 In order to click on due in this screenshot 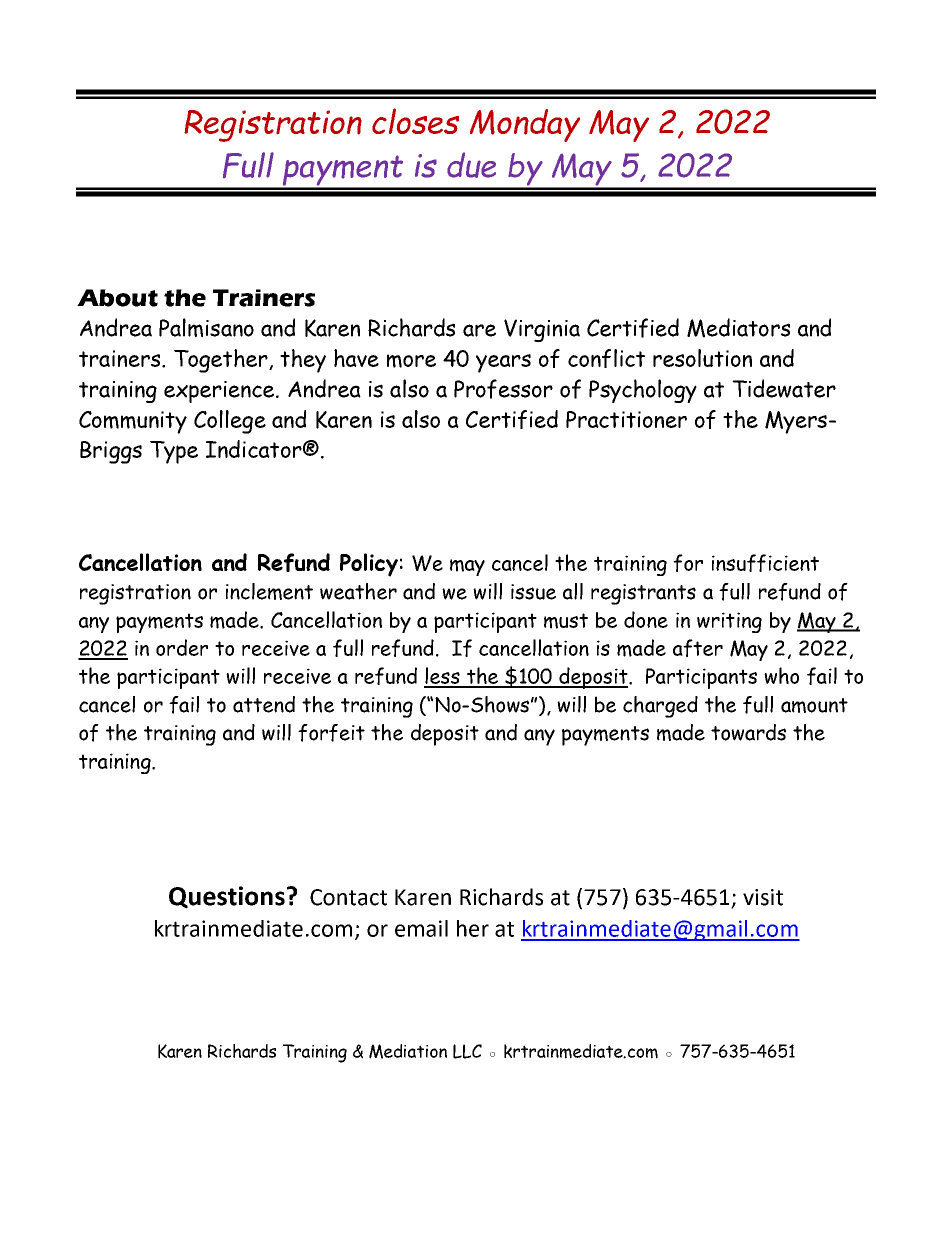, I will do `click(471, 165)`.
